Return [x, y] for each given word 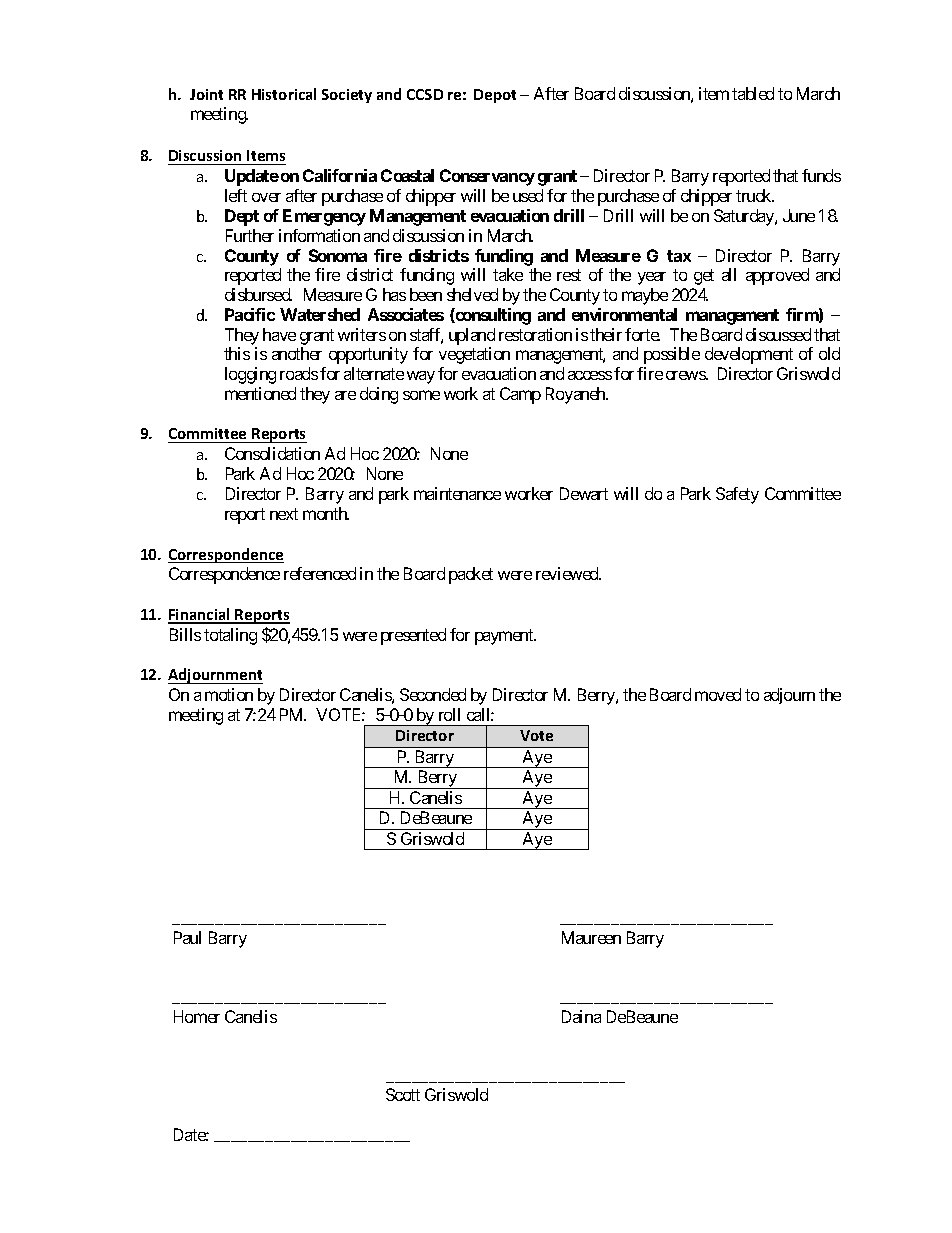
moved [718, 694]
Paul [187, 937]
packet [471, 575]
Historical [284, 94]
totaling [230, 636]
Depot [495, 96]
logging [250, 375]
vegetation [474, 355]
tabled [753, 93]
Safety [737, 495]
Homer [197, 1016]
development [749, 355]
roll [449, 714]
